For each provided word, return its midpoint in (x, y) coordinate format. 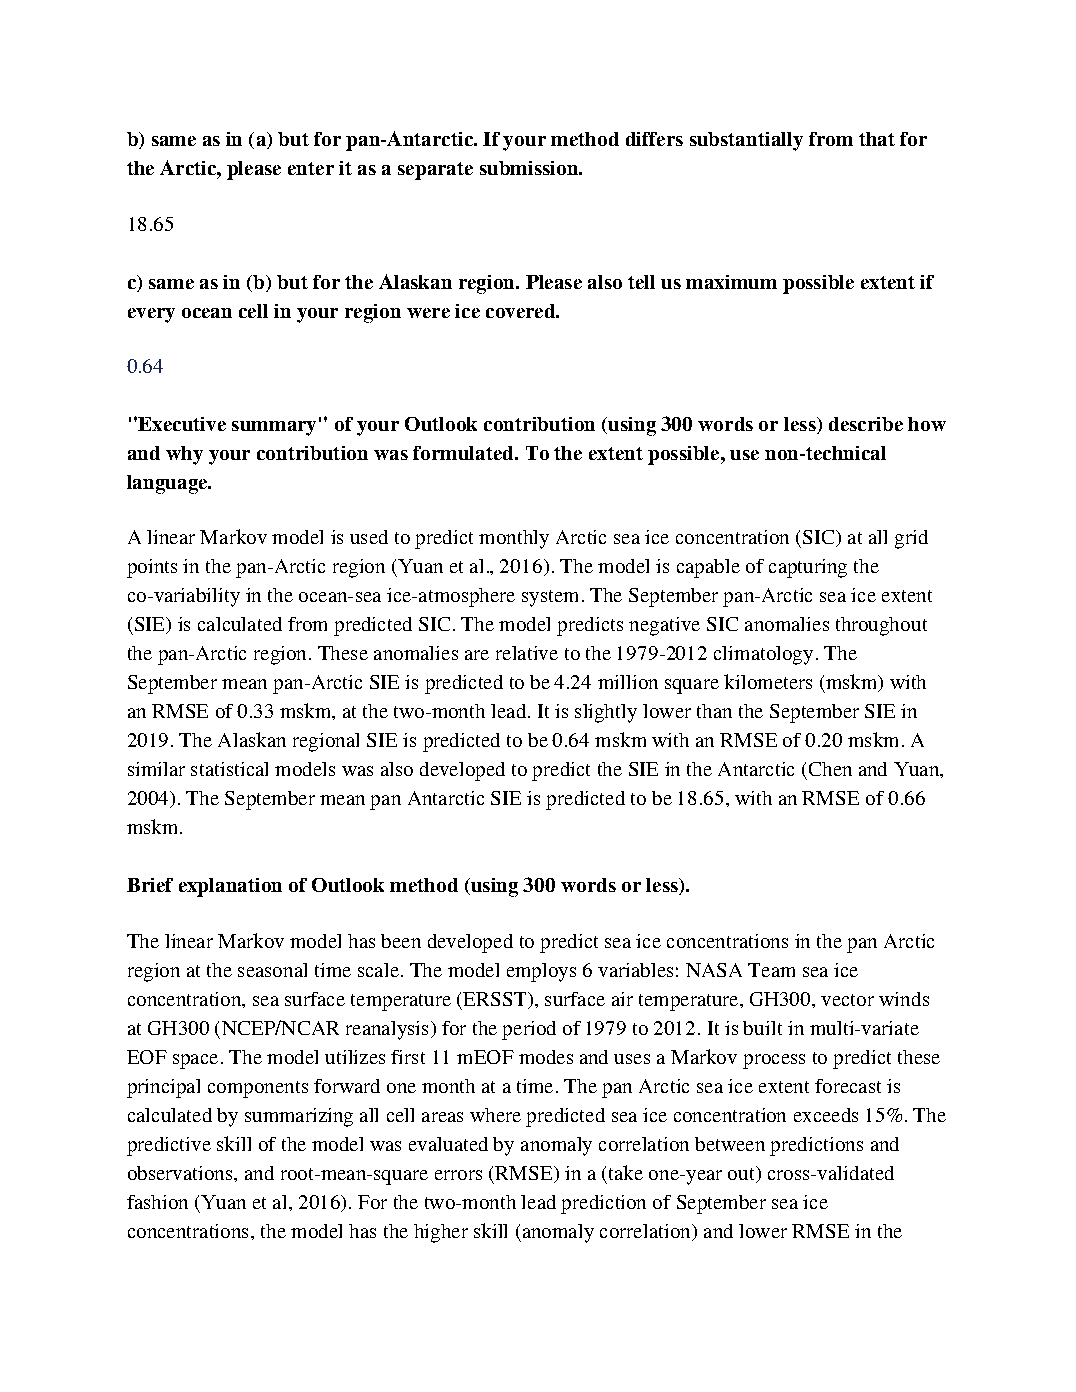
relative (527, 653)
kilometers (768, 681)
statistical (229, 769)
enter (311, 168)
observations (181, 1173)
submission (530, 168)
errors (458, 1175)
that (877, 139)
